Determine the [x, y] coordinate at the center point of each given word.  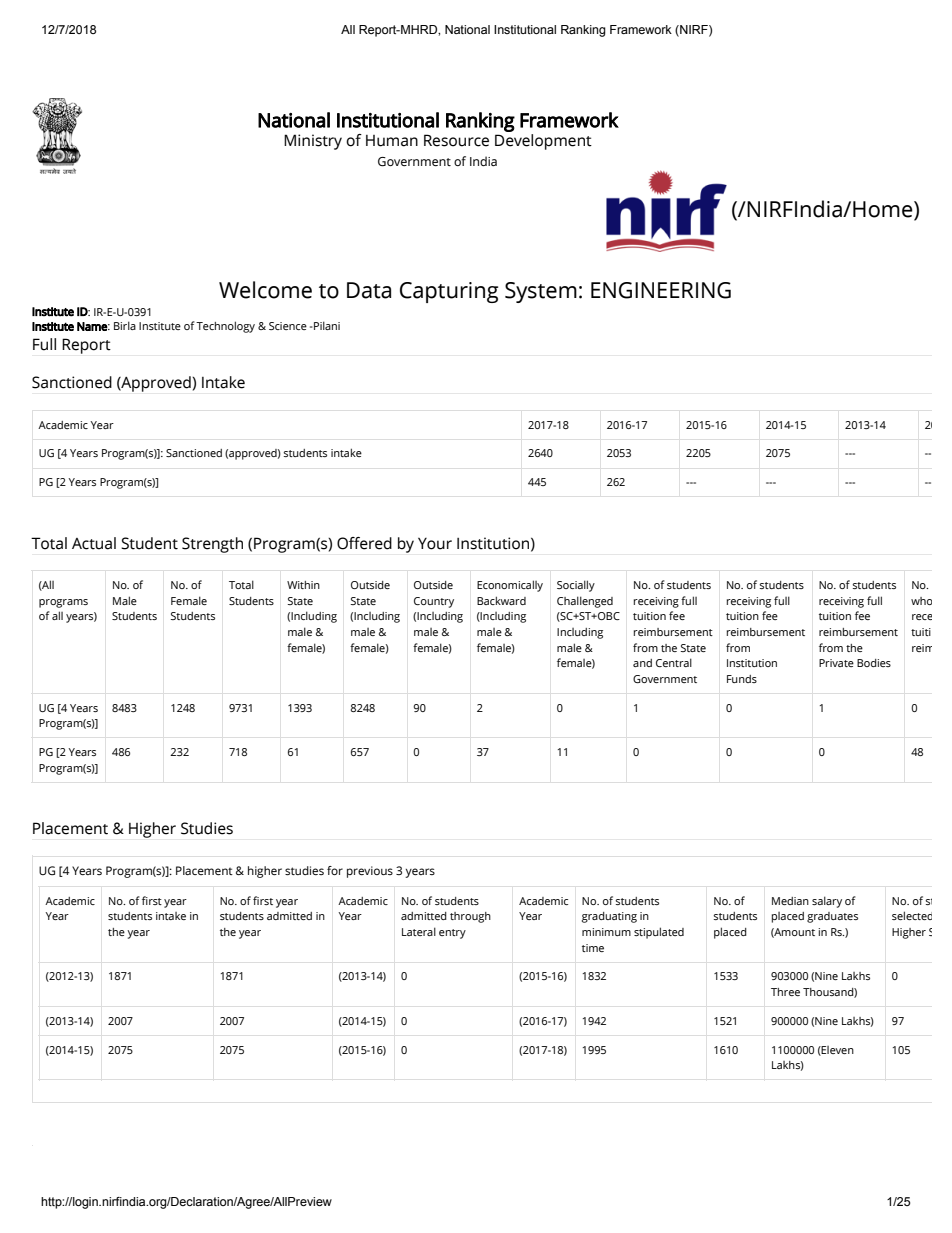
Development [543, 140]
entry [452, 934]
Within [303, 585]
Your [435, 543]
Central [674, 662]
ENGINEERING [661, 290]
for [335, 870]
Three [785, 992]
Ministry [313, 142]
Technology [225, 327]
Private [836, 663]
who [921, 601]
